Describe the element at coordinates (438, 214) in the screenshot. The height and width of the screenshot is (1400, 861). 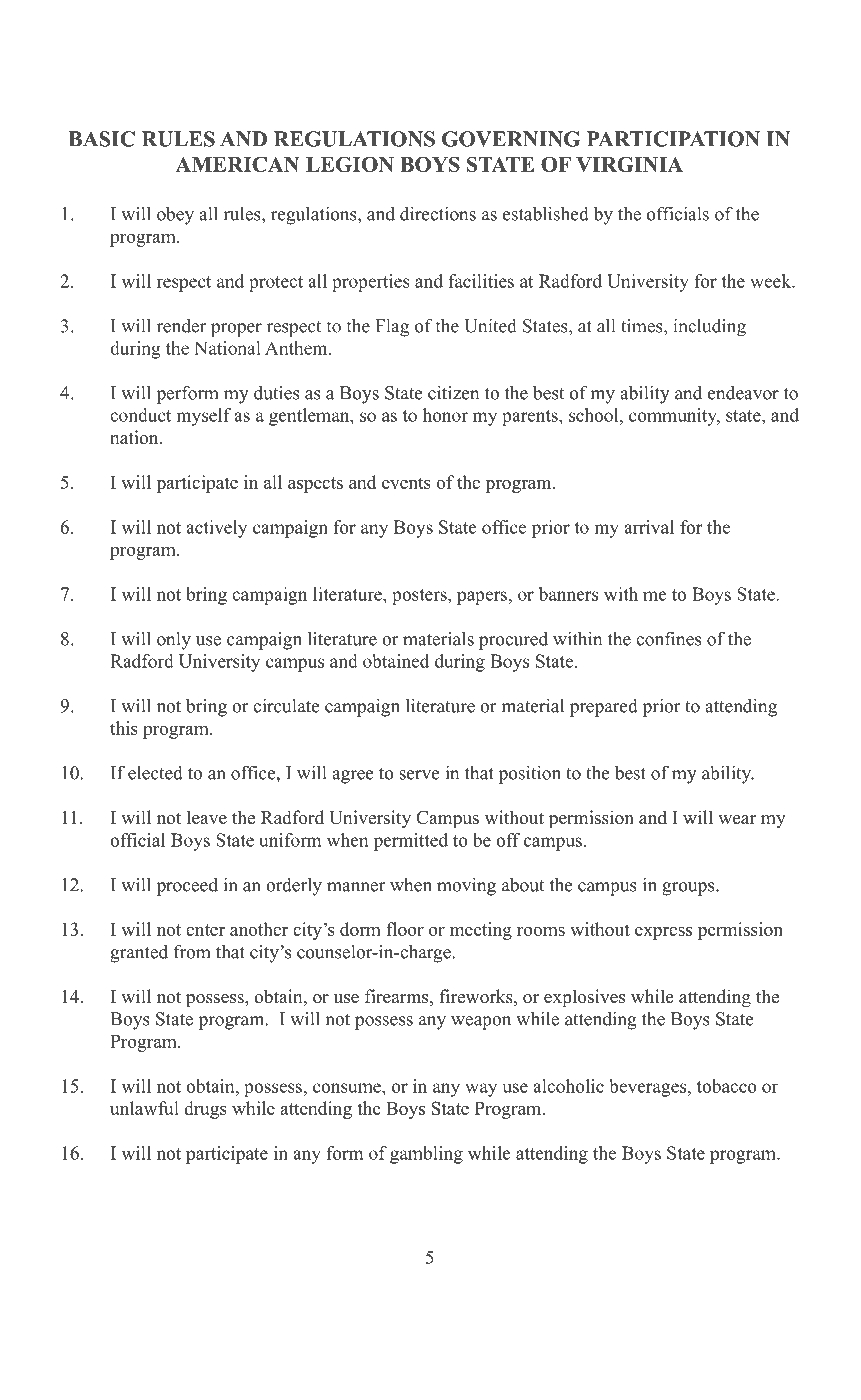
I see `directions` at that location.
